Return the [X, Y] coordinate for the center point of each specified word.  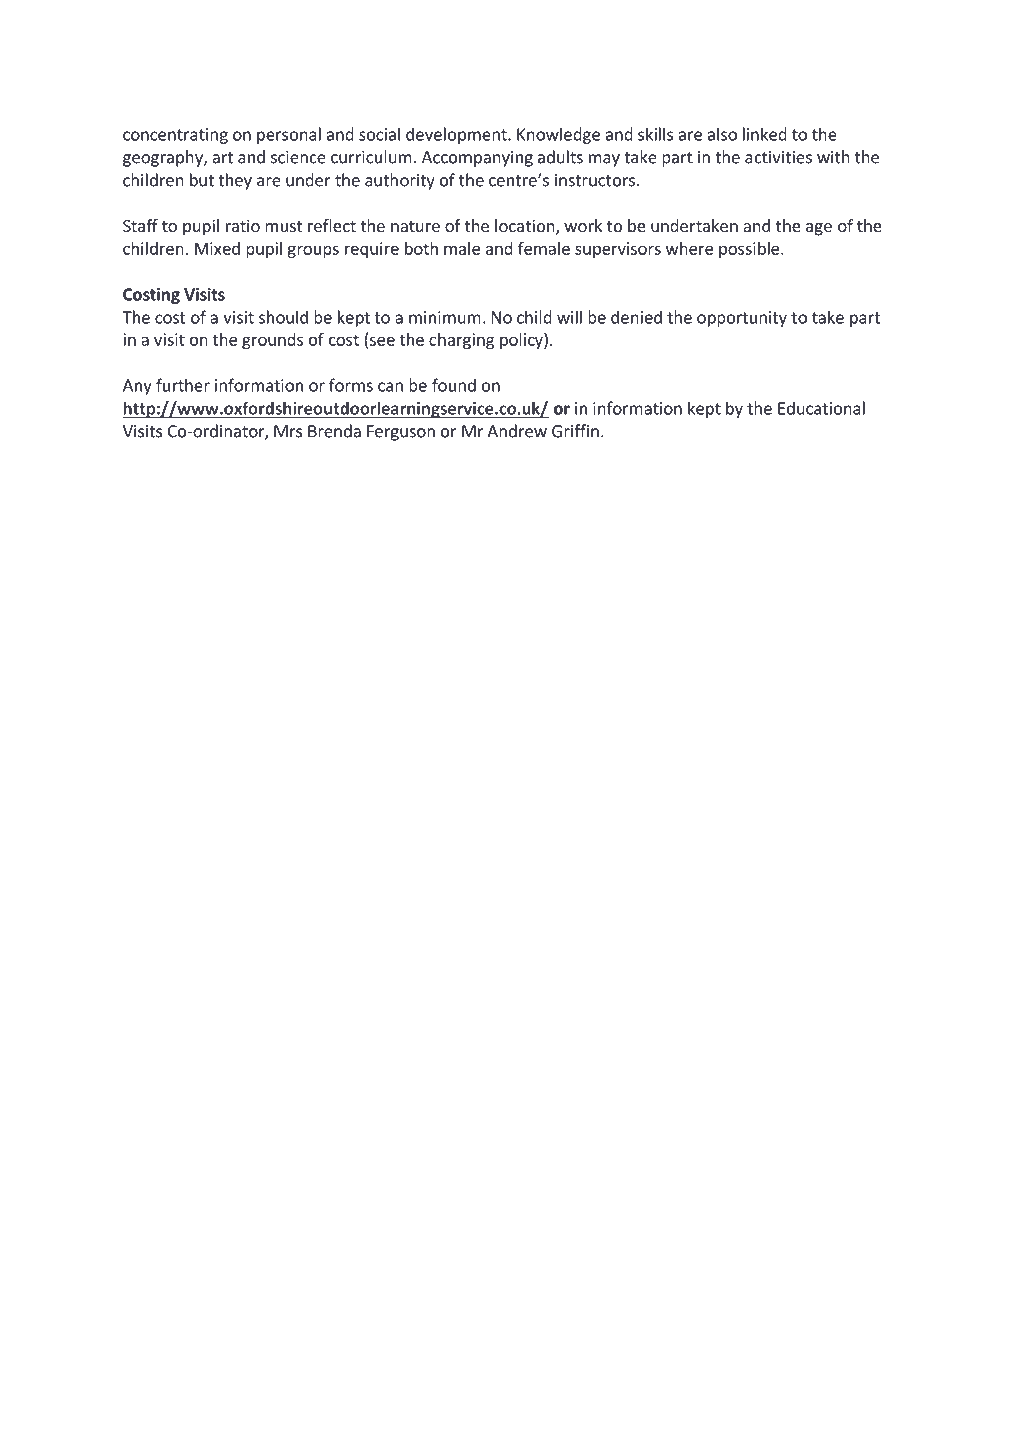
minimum [445, 317]
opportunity [742, 319]
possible [750, 250]
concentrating [175, 136]
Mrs [288, 431]
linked [765, 134]
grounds [272, 341]
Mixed [217, 248]
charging [461, 341]
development [457, 135]
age [819, 229]
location [526, 227]
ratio [243, 225]
